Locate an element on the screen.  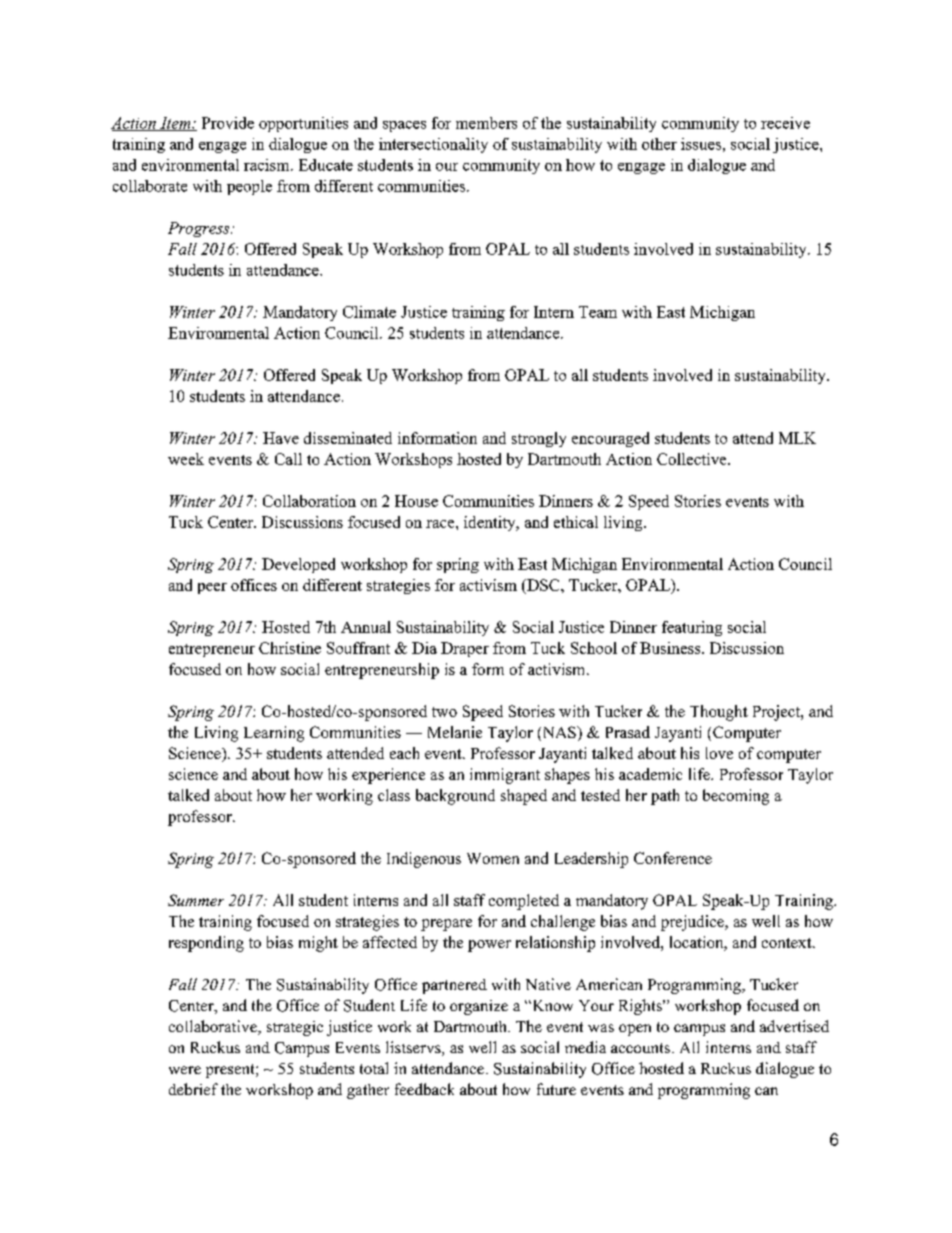
other is located at coordinates (659, 144).
